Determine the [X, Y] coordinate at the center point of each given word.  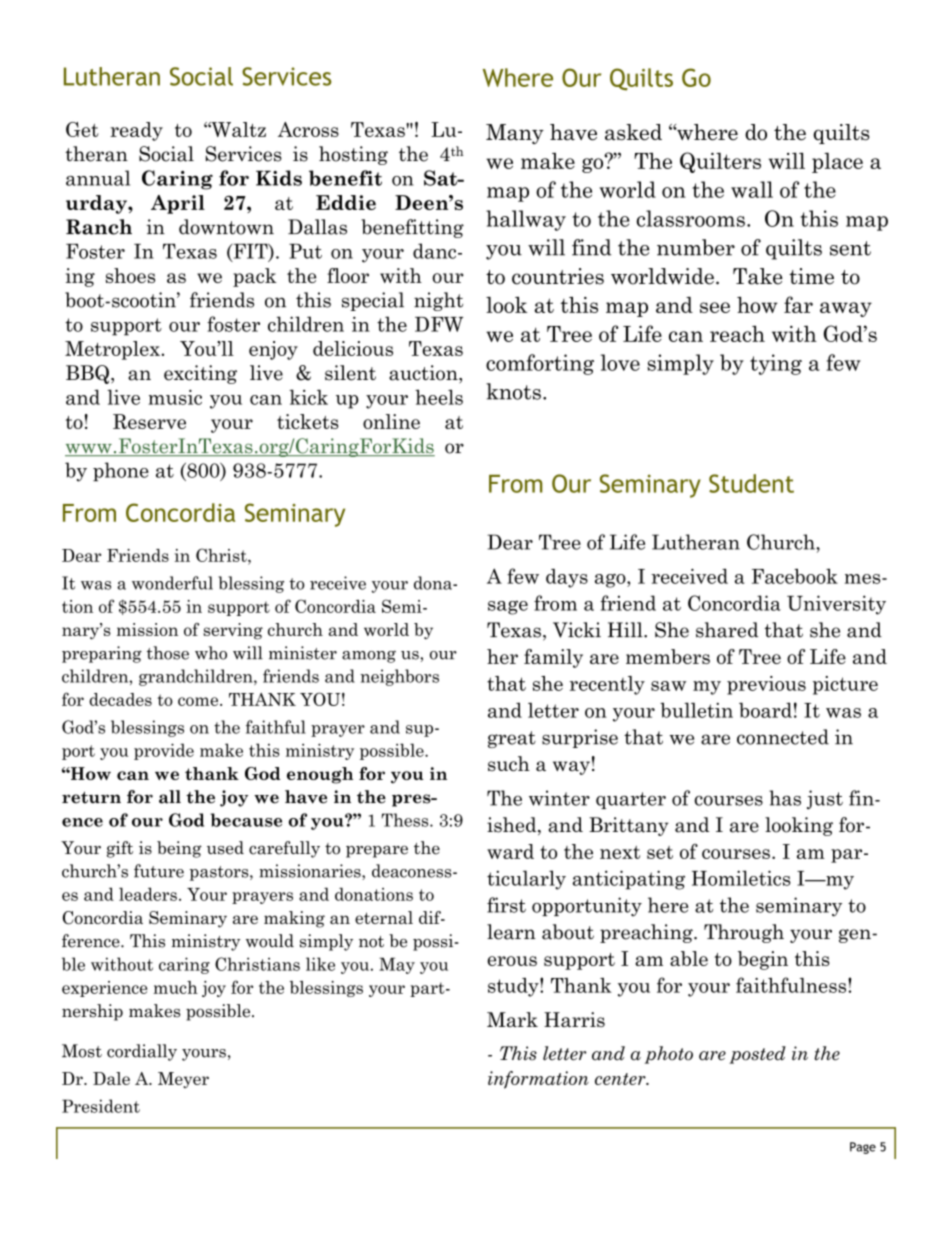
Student [751, 483]
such [509, 763]
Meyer [183, 1080]
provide [164, 751]
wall [752, 189]
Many [515, 134]
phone [121, 472]
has [785, 798]
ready [136, 131]
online [391, 421]
